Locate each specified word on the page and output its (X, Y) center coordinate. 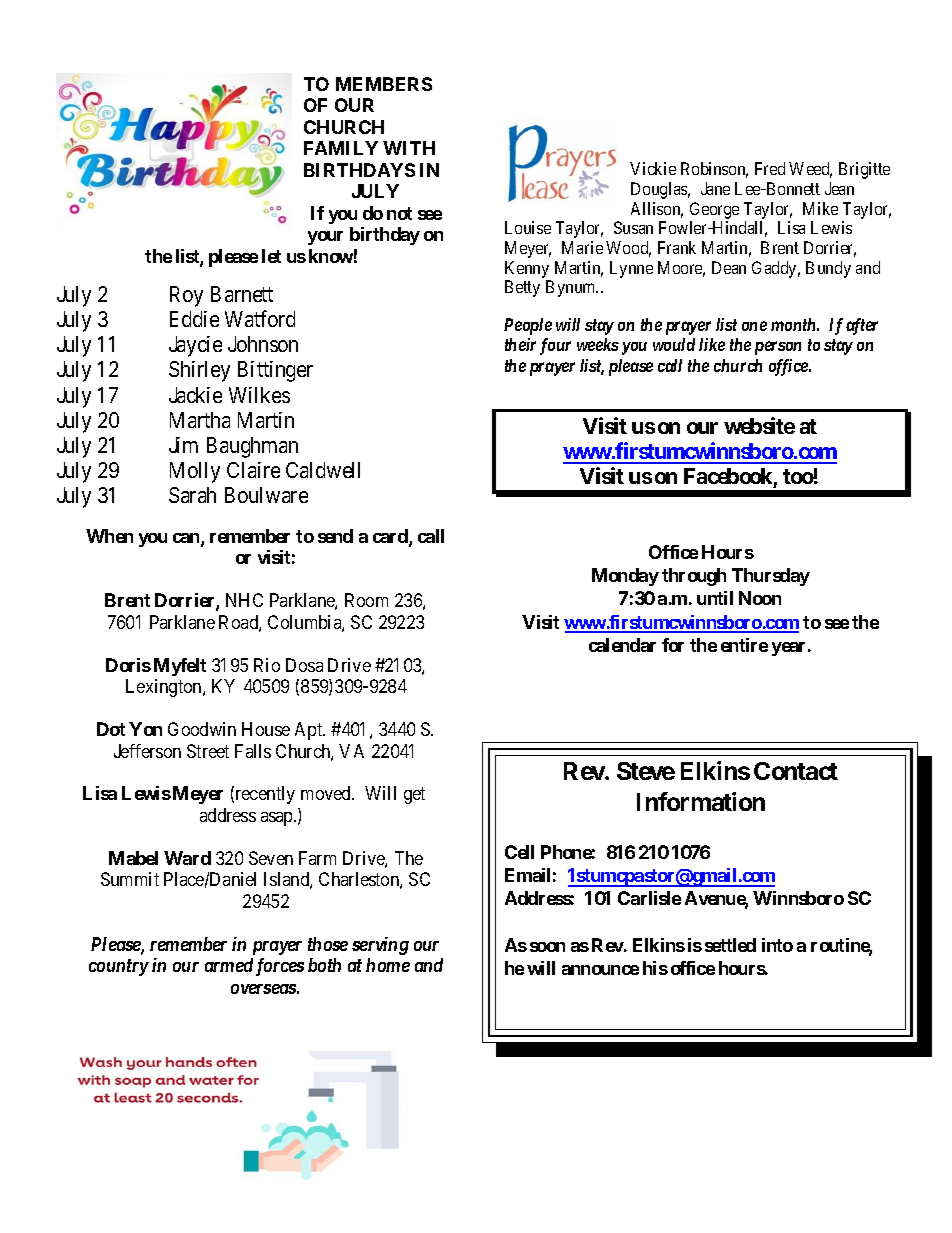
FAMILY (341, 148)
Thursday (771, 577)
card (391, 537)
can (187, 539)
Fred (770, 168)
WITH (409, 148)
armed (229, 965)
